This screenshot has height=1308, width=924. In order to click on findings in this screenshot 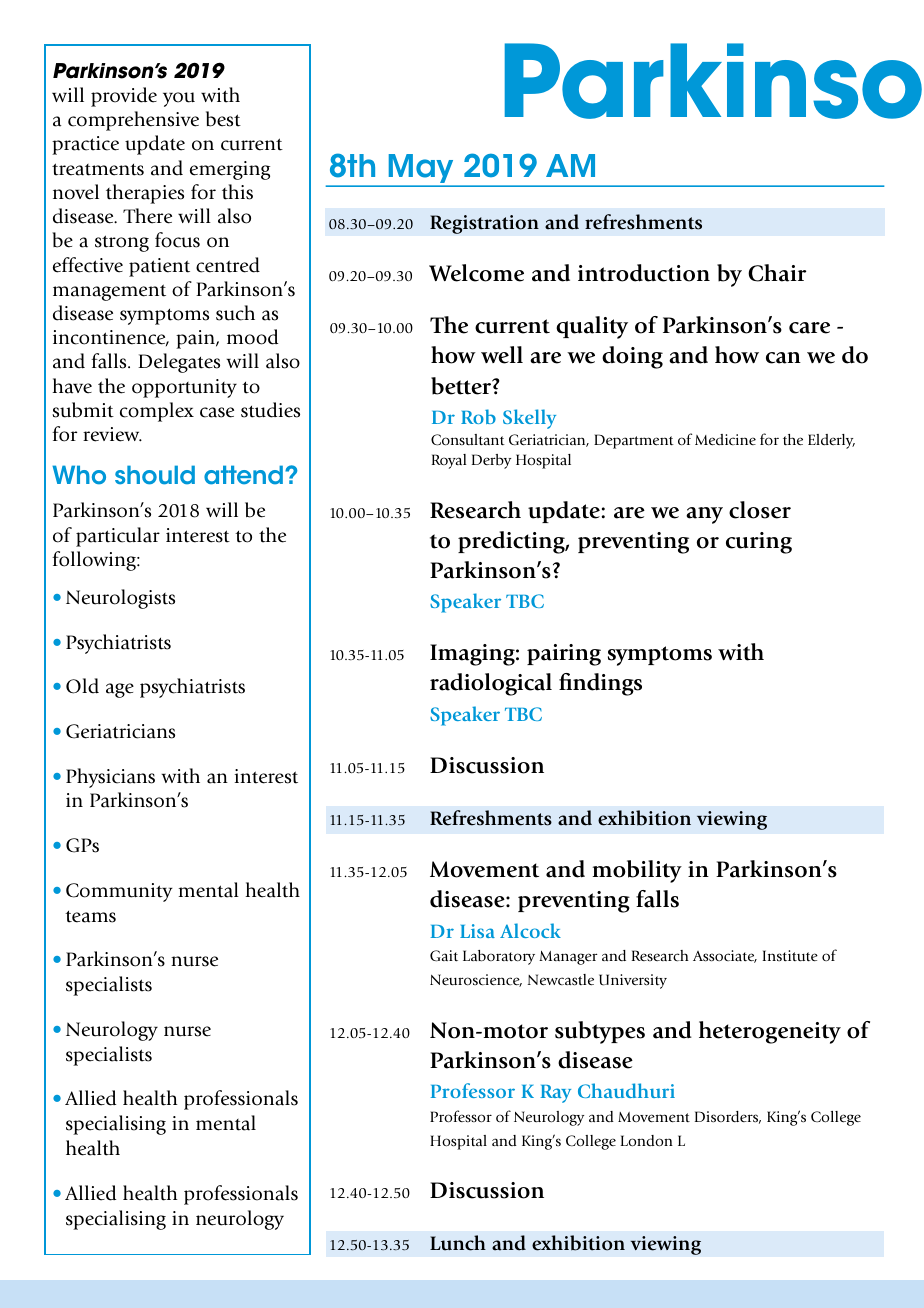, I will do `click(600, 684)`.
